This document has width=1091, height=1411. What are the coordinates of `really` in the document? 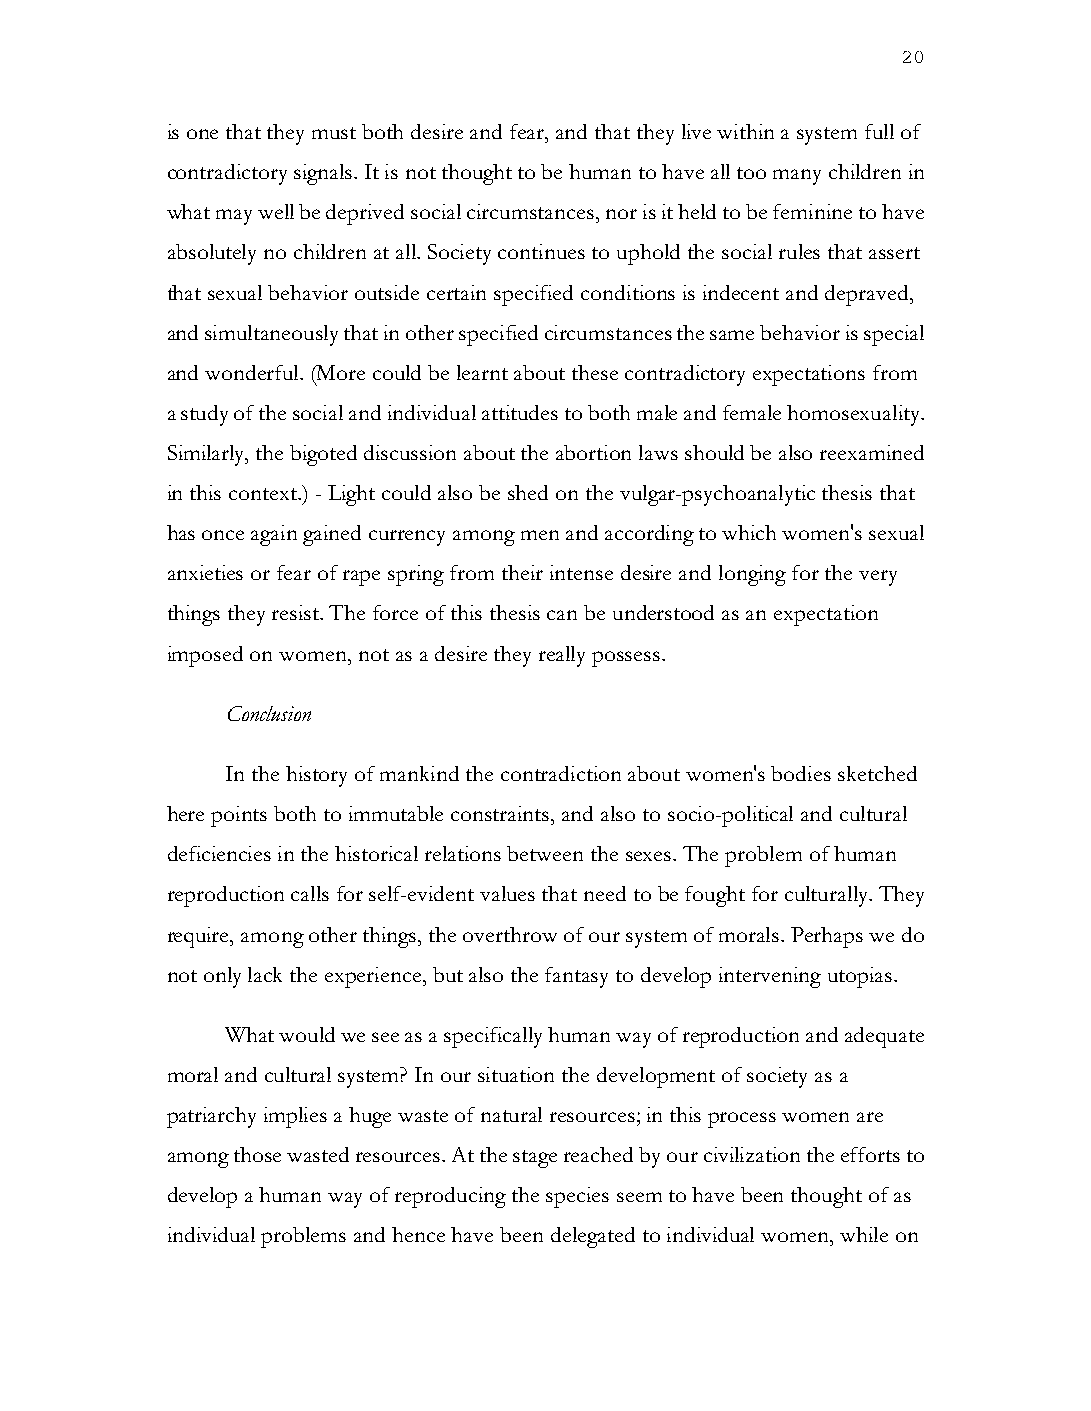 It's located at (562, 656).
